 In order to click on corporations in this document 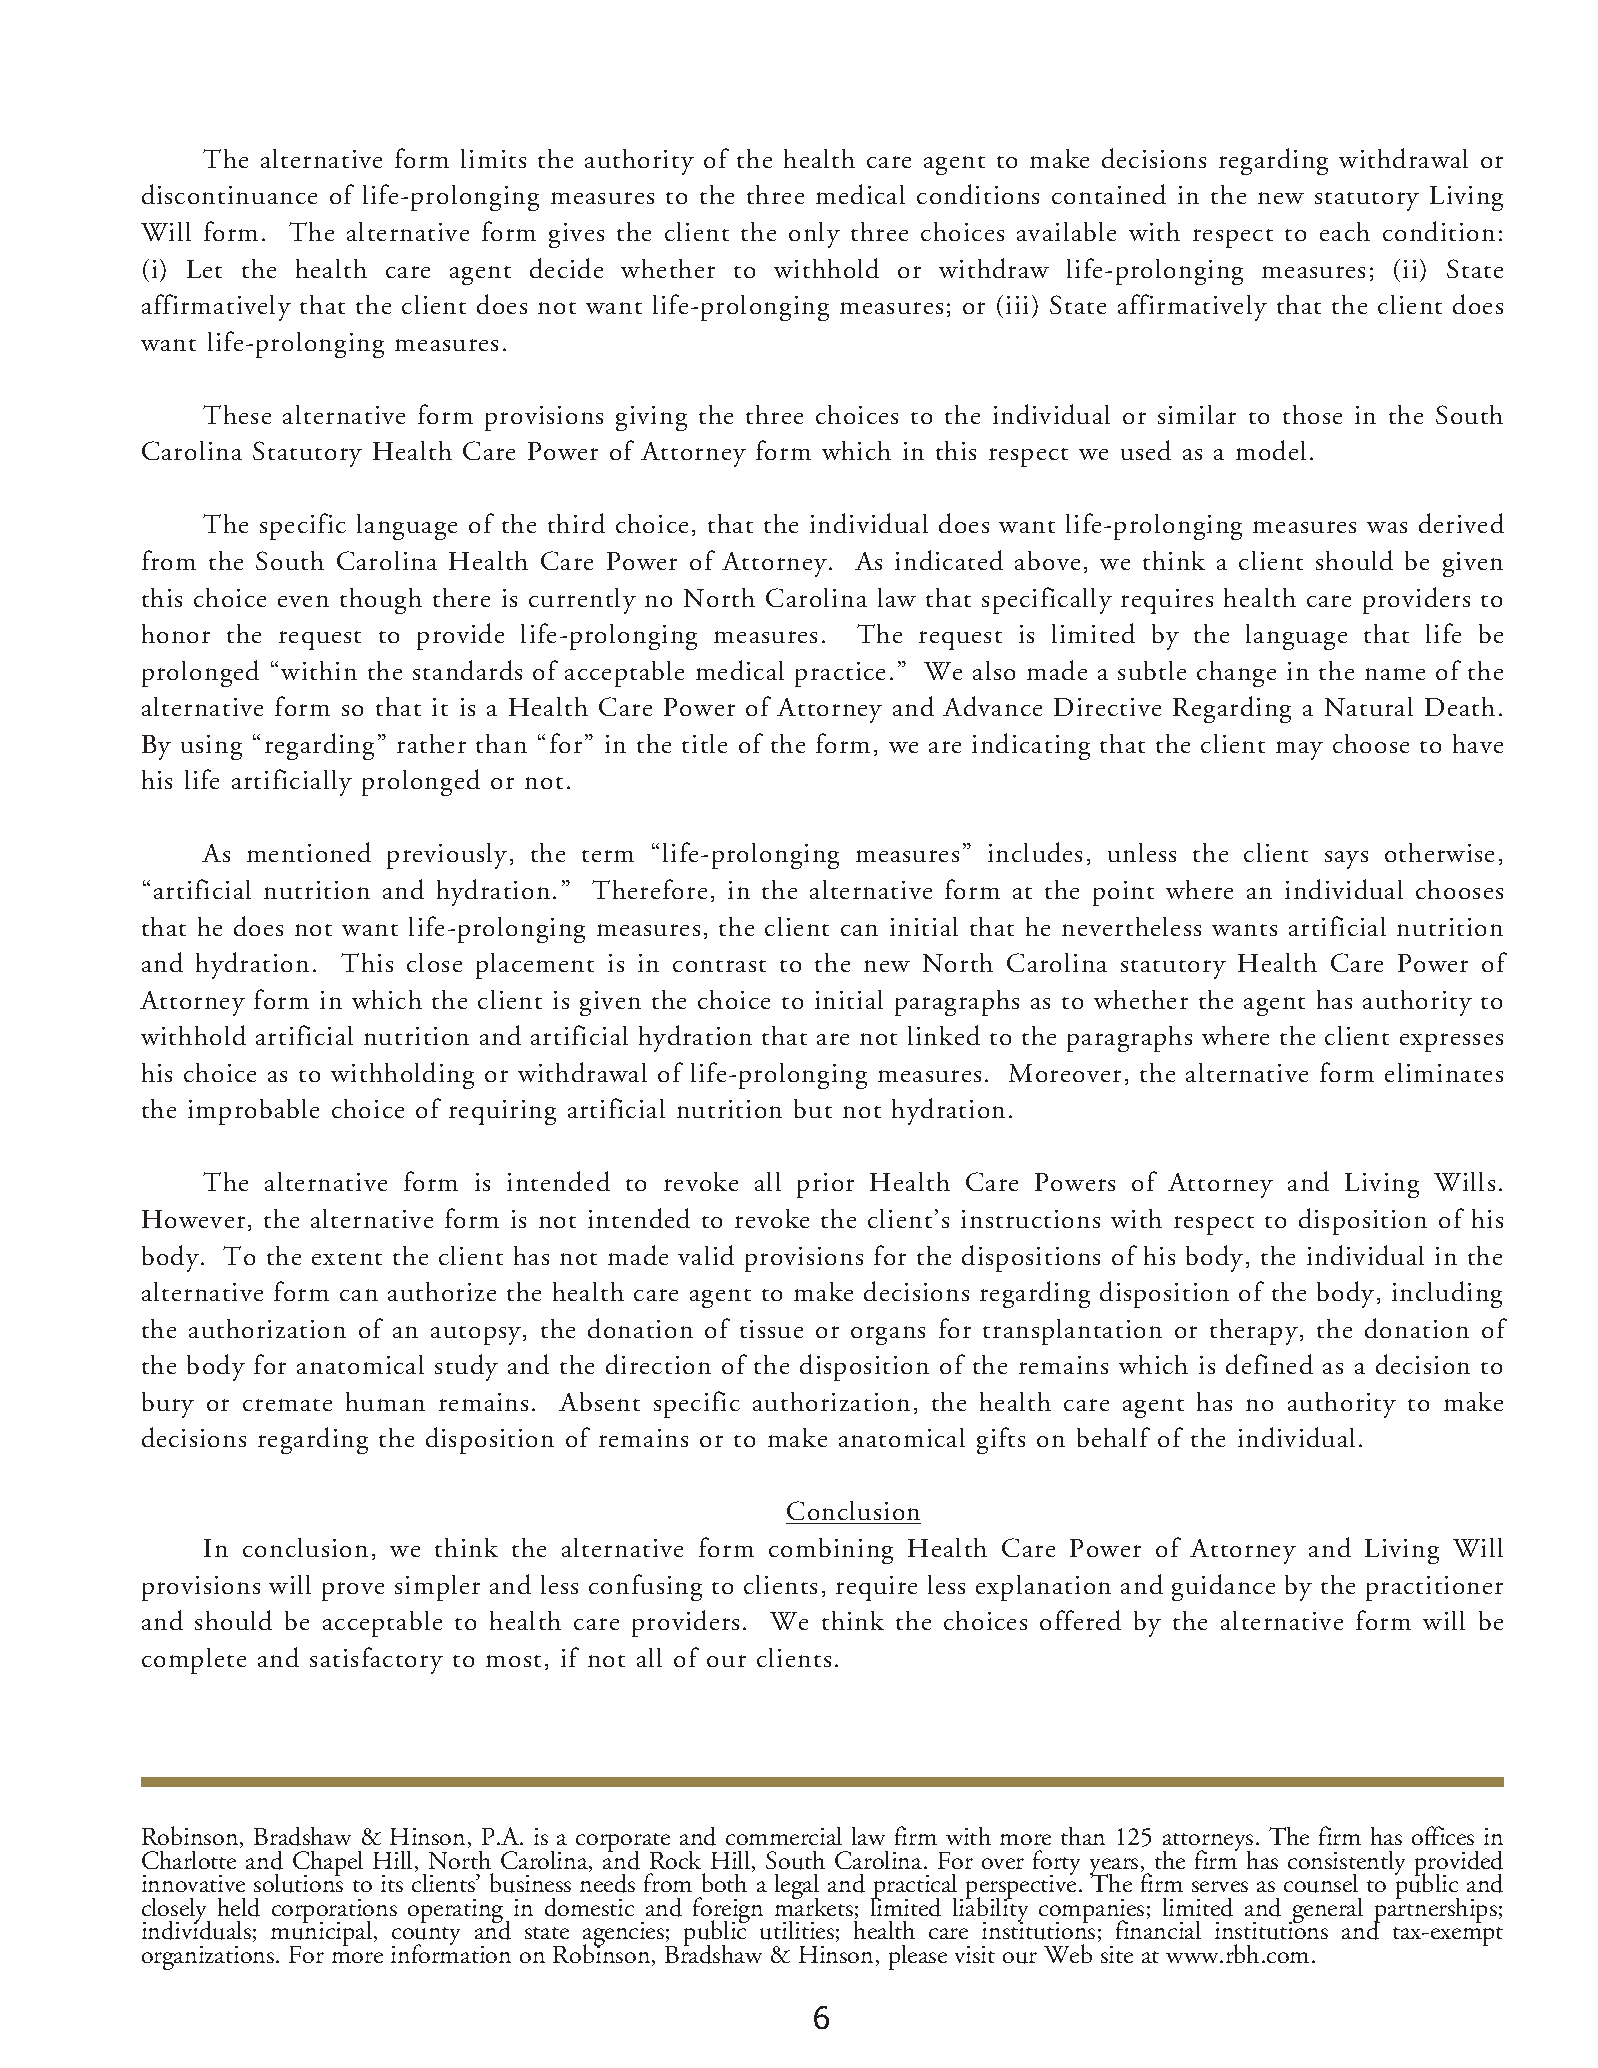, I will do `click(334, 1912)`.
